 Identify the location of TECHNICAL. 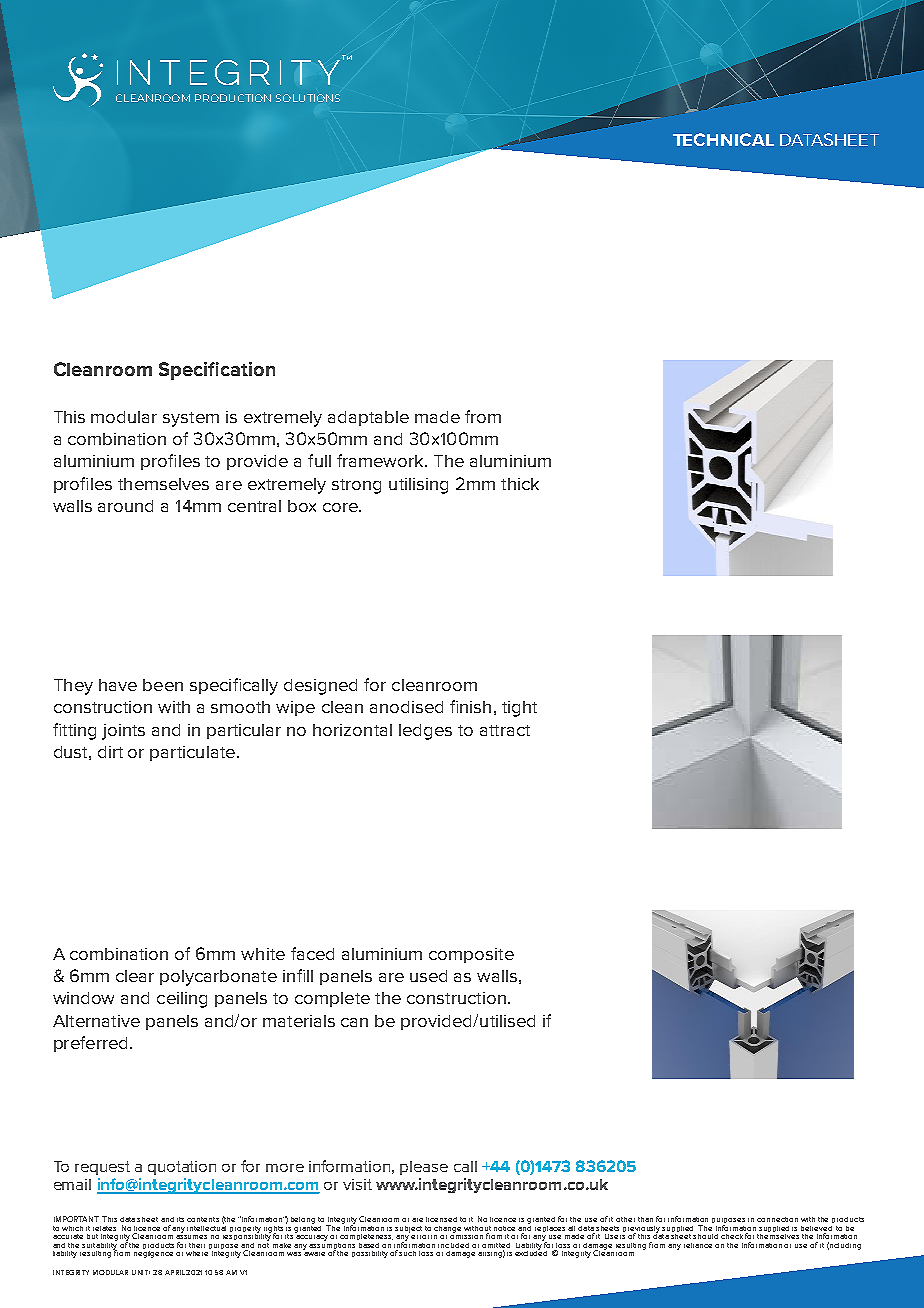
(723, 139).
